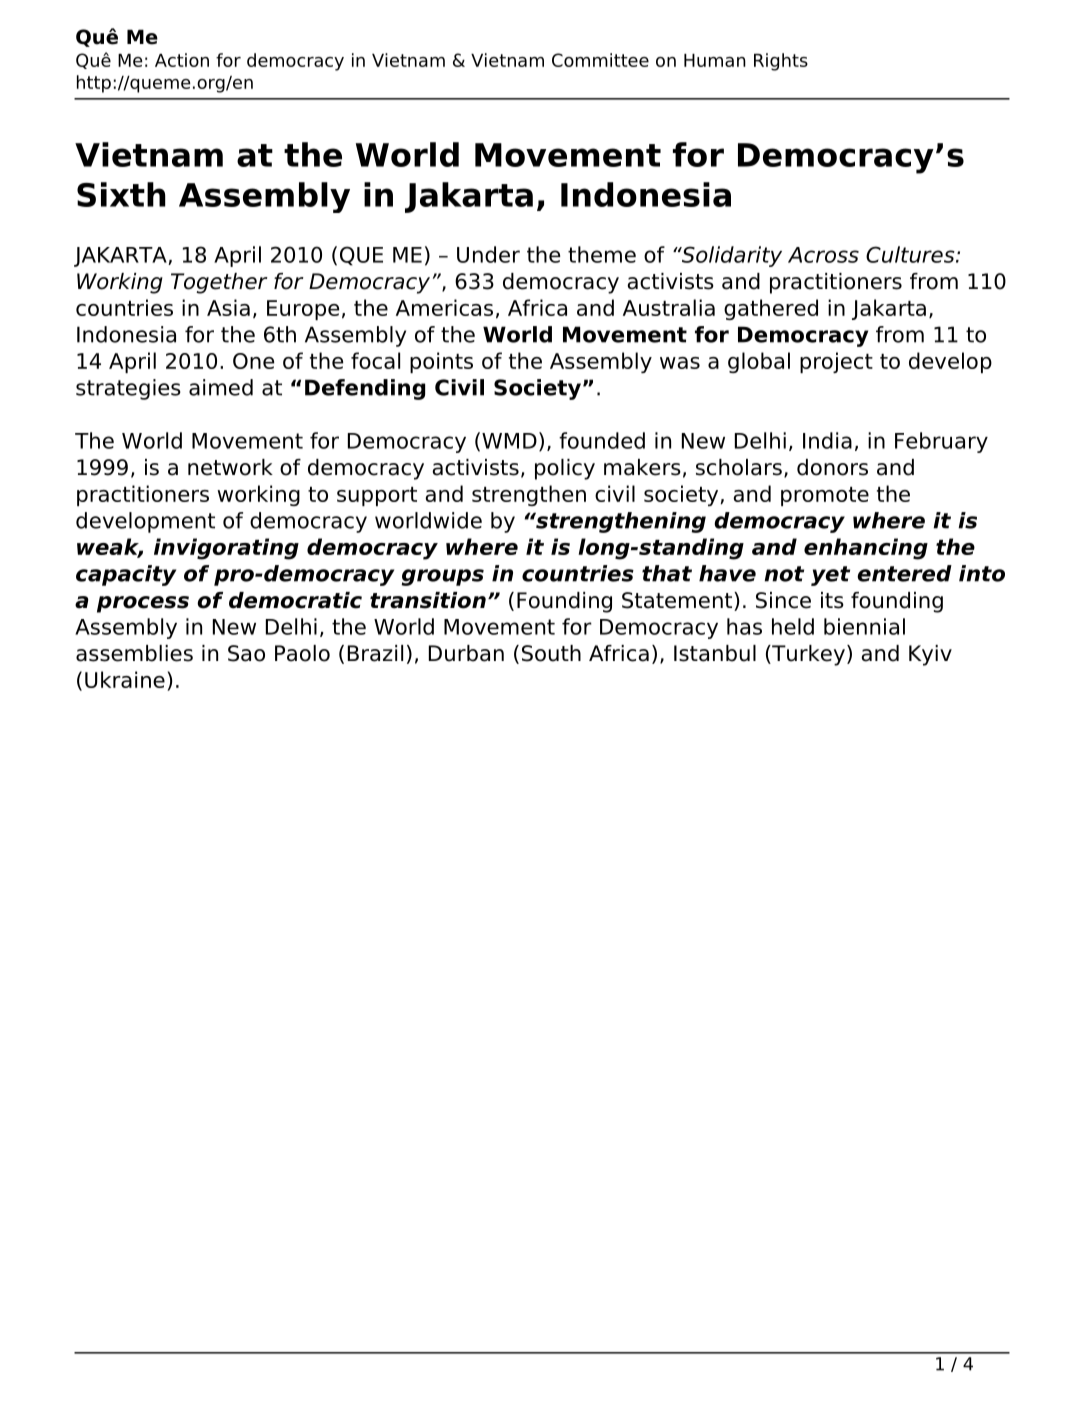  I want to click on theme, so click(602, 254).
